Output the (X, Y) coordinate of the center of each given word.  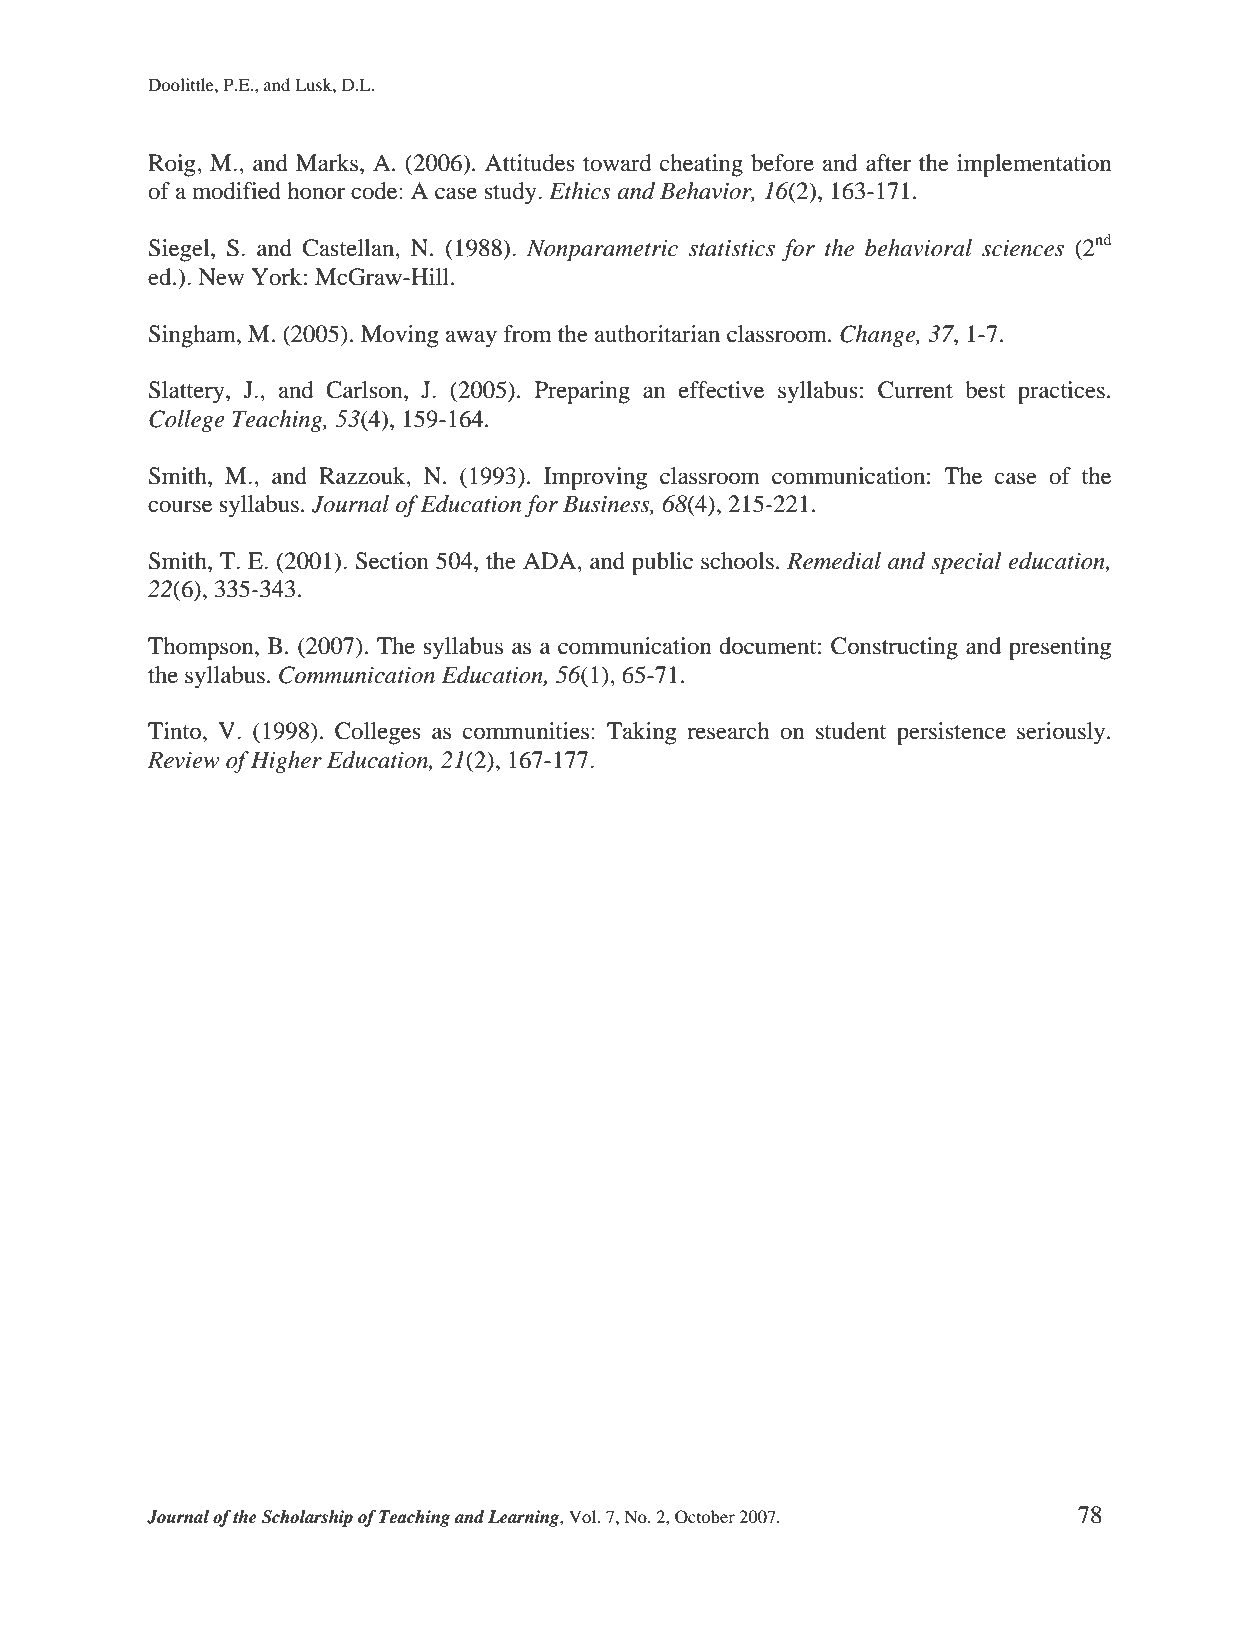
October (705, 1517)
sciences (1023, 248)
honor (316, 191)
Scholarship (307, 1518)
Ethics (580, 191)
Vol (584, 1516)
